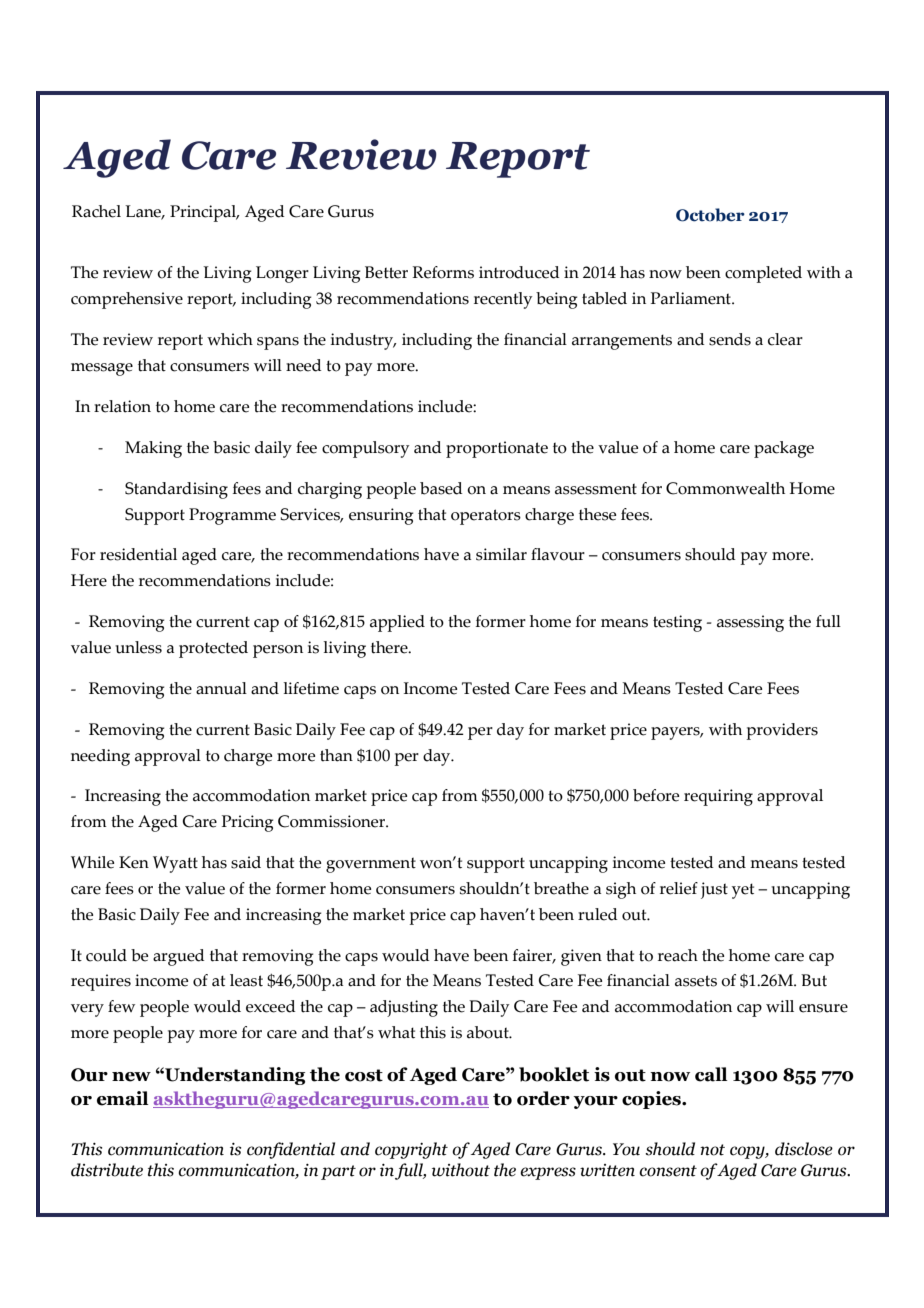 The height and width of the document is (1308, 924). What do you see at coordinates (548, 1173) in the document?
I see `express` at bounding box center [548, 1173].
